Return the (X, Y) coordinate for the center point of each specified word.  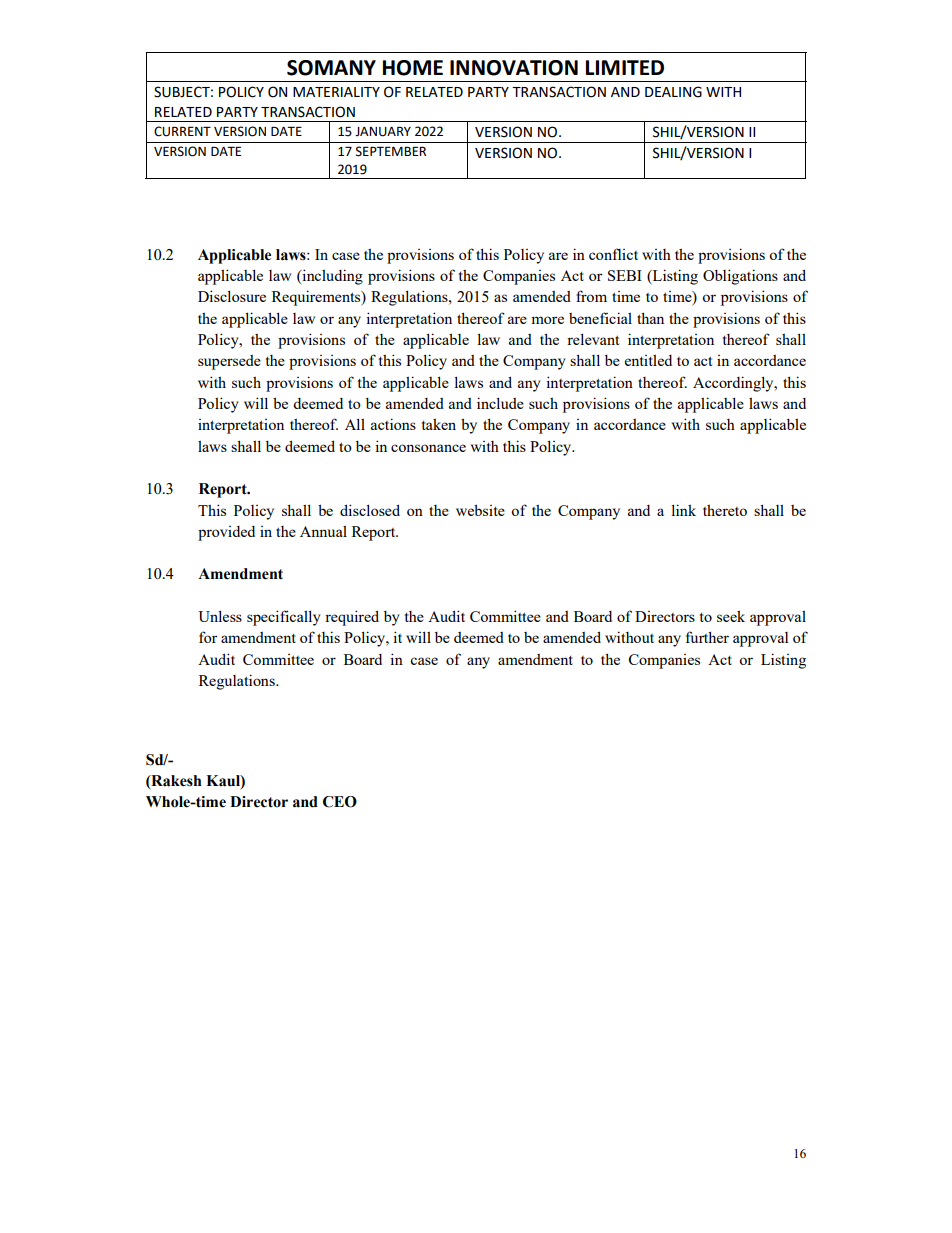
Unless (220, 616)
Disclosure (232, 296)
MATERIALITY (336, 92)
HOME (413, 68)
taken (439, 424)
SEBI (625, 275)
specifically (284, 618)
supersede (229, 362)
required (352, 618)
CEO (340, 802)
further (707, 637)
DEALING (673, 92)
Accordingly (734, 384)
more (547, 320)
